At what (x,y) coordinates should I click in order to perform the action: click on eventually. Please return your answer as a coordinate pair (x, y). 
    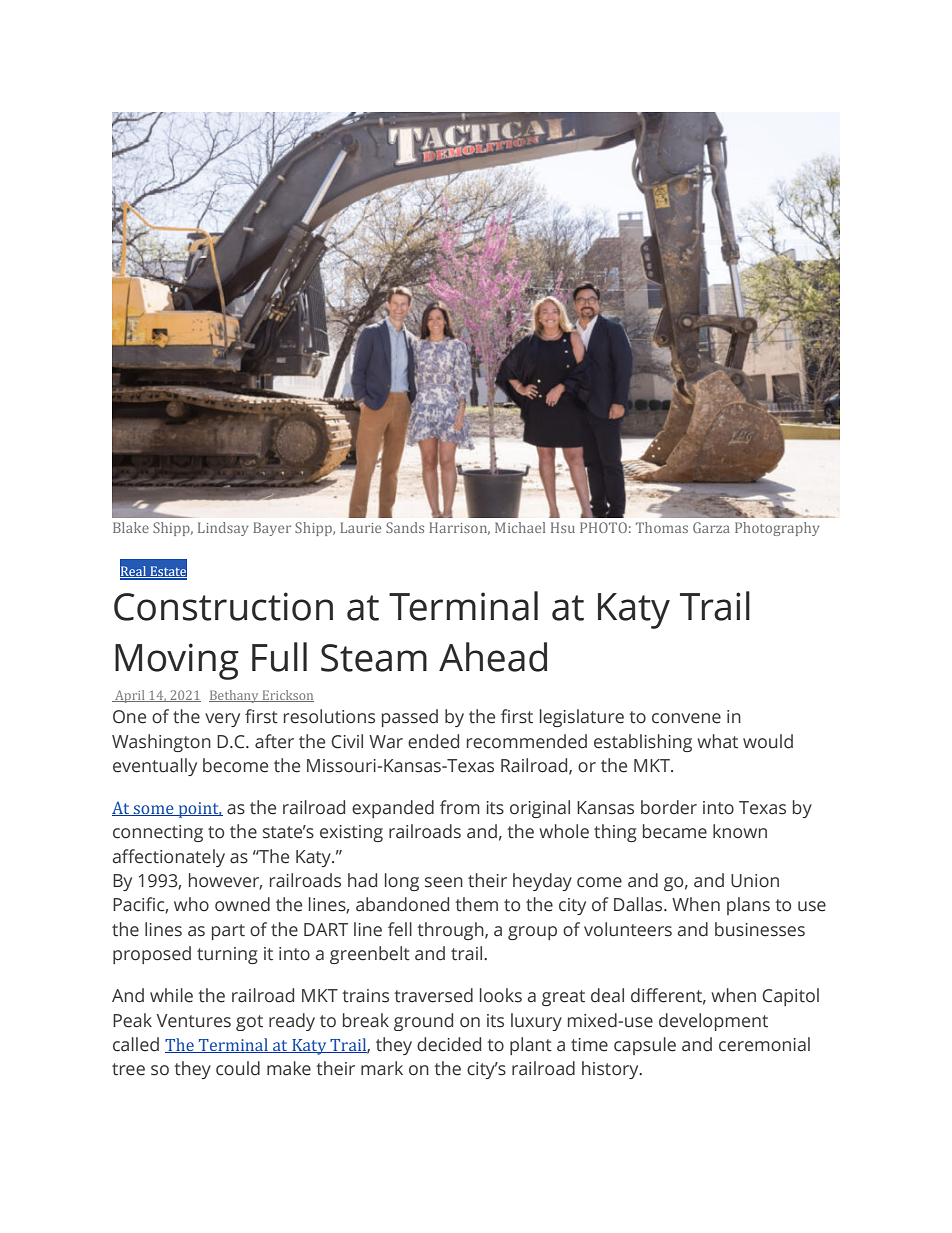
    Looking at the image, I should click on (155, 767).
